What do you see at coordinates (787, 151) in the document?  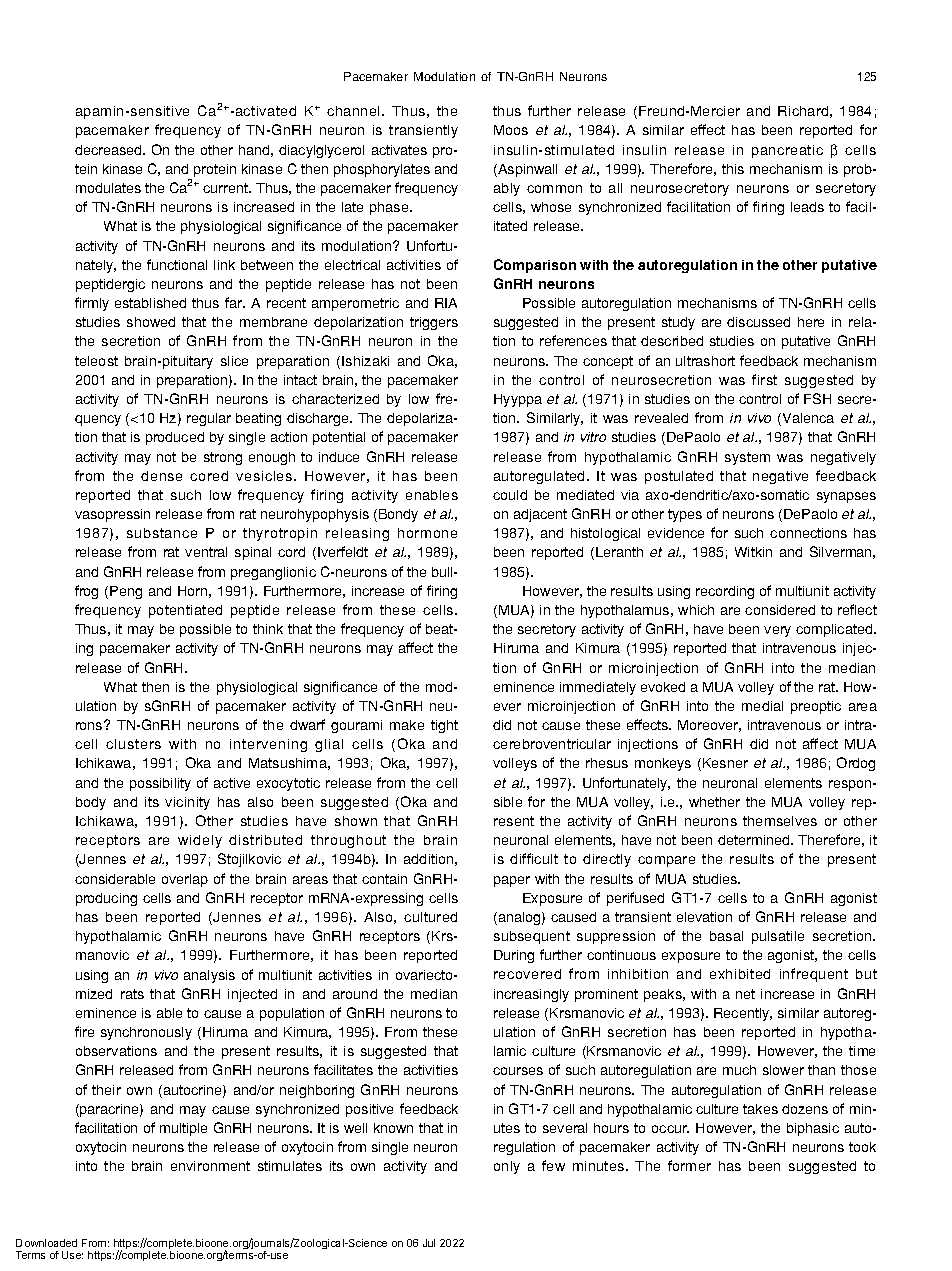 I see `pancreatic` at bounding box center [787, 151].
